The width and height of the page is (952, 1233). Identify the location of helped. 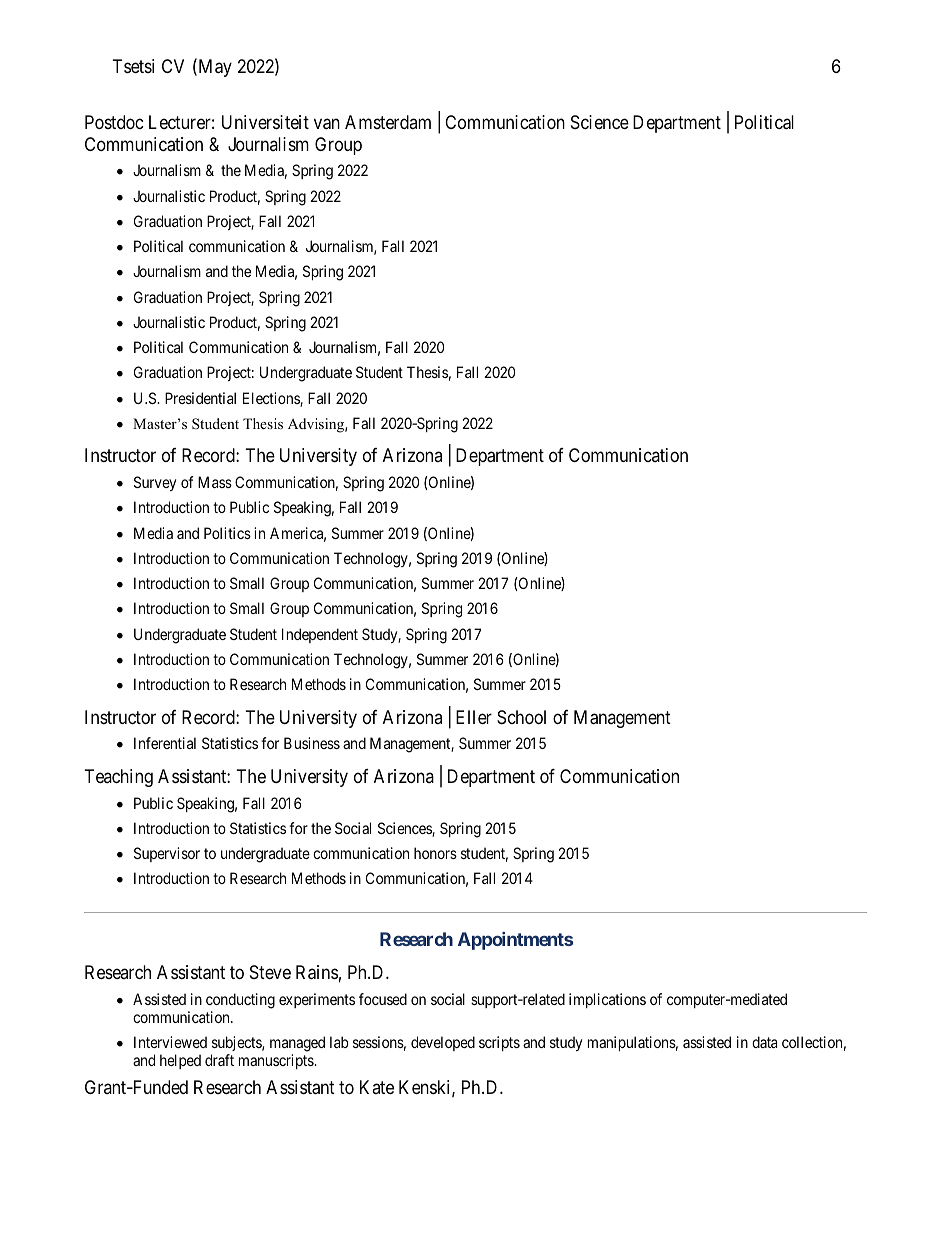
(180, 1061).
